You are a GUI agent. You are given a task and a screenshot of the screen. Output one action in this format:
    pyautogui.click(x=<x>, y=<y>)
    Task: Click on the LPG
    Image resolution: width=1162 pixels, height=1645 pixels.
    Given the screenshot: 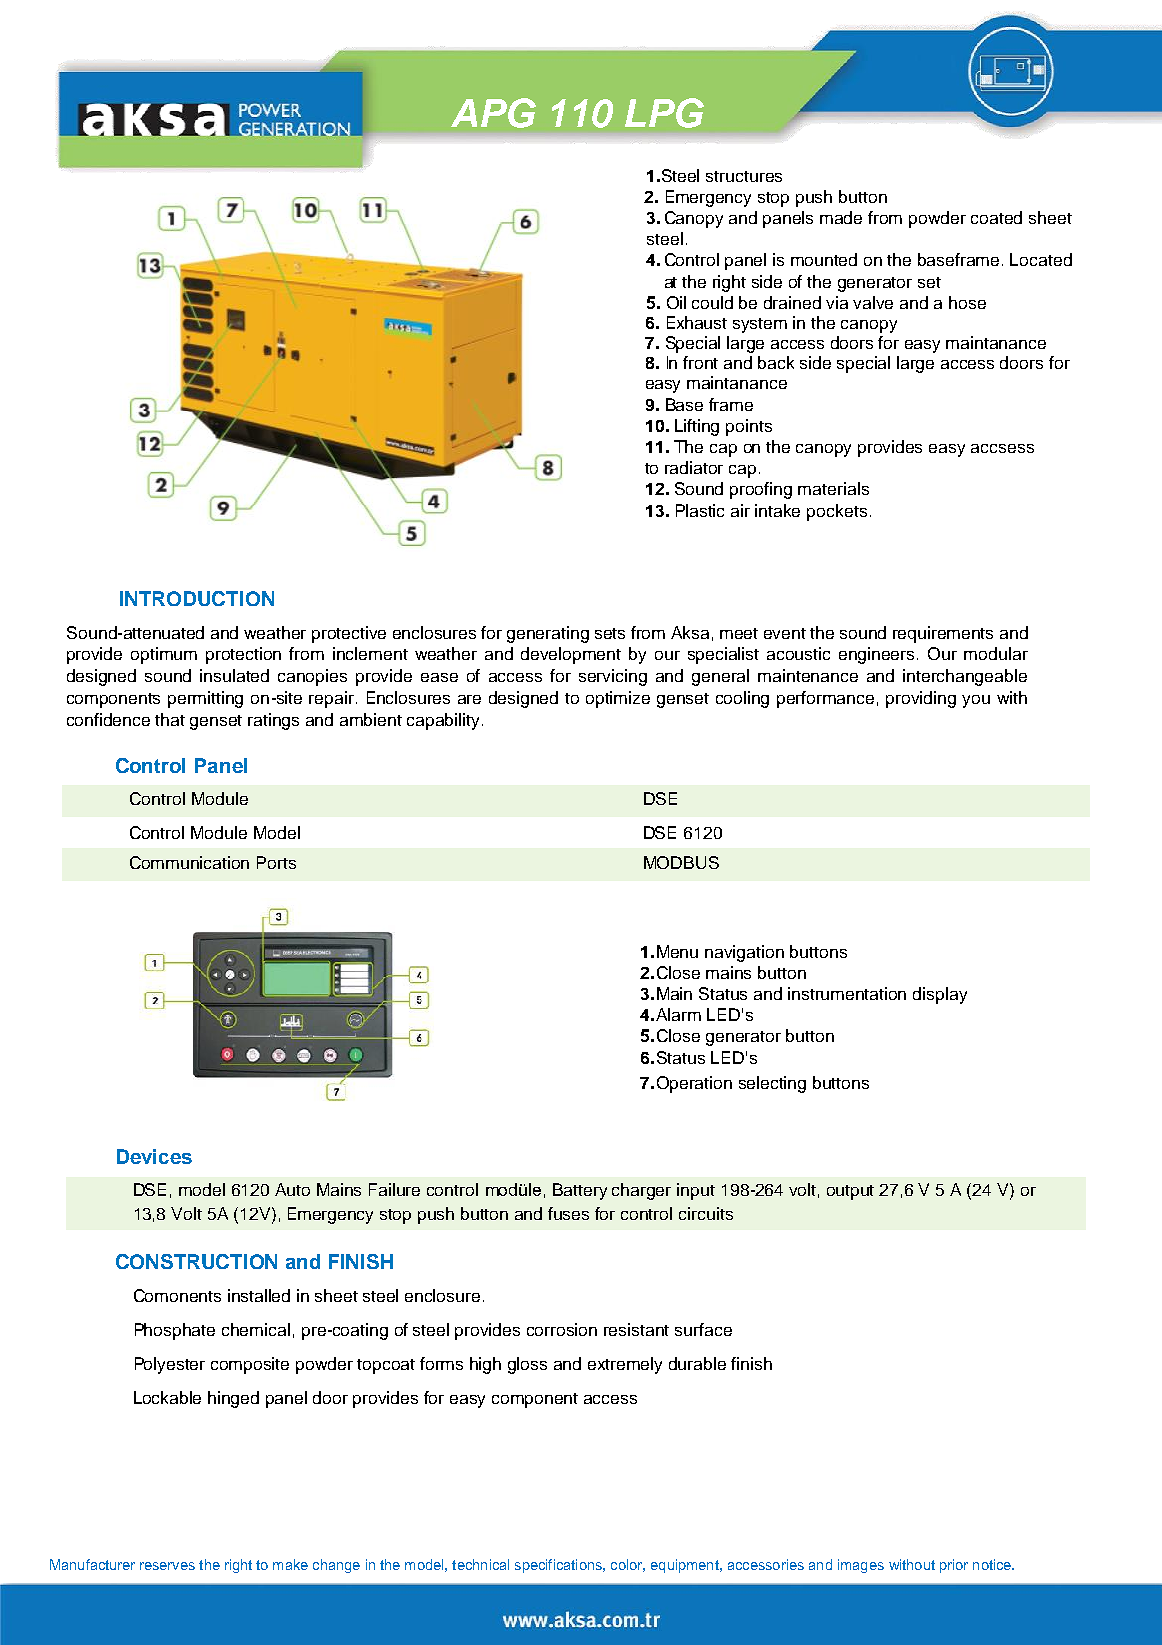 What is the action you would take?
    pyautogui.click(x=664, y=113)
